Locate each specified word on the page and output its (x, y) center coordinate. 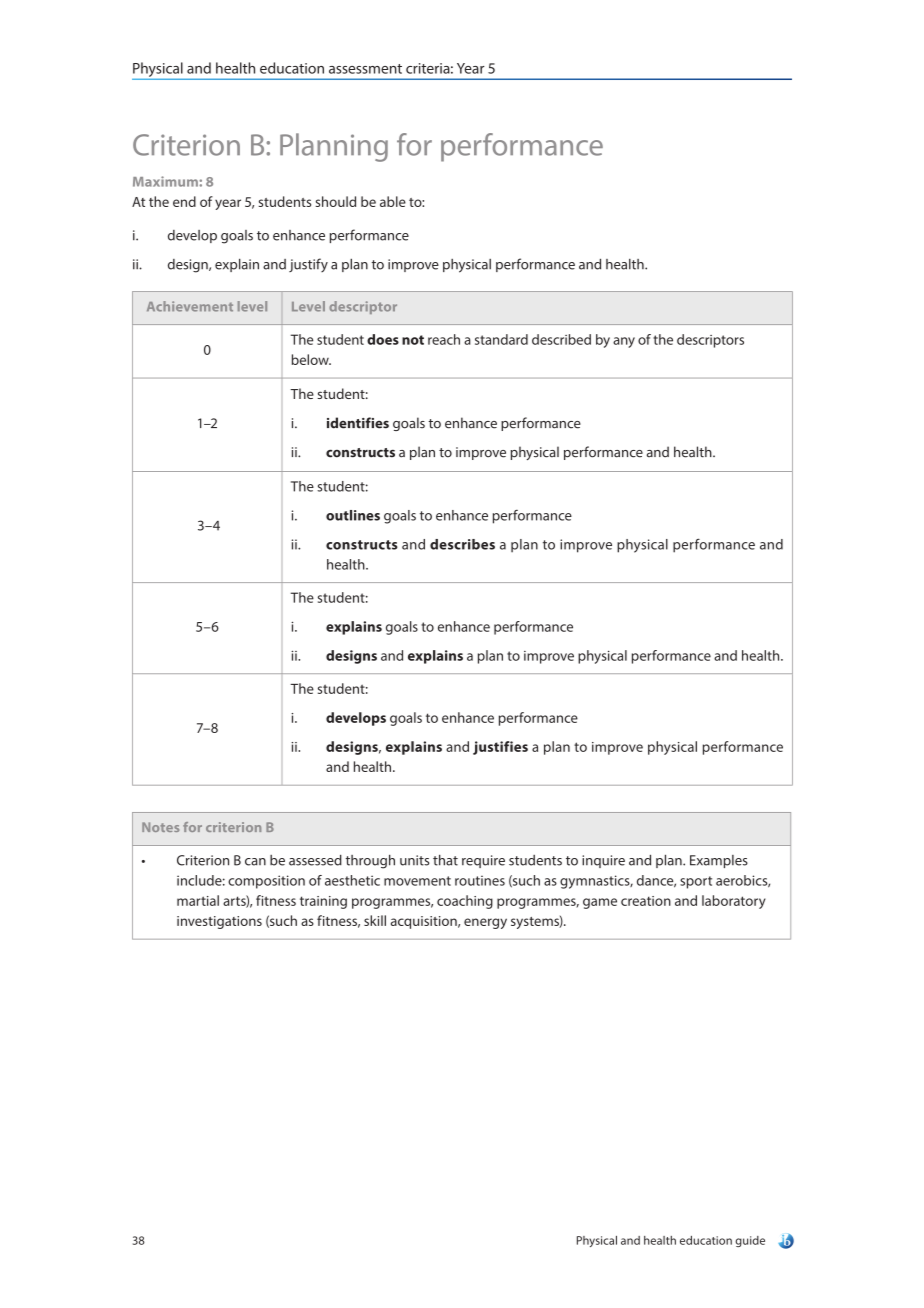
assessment (365, 69)
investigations (219, 922)
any (624, 342)
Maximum (166, 181)
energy (485, 923)
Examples (719, 861)
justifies (500, 748)
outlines (353, 515)
